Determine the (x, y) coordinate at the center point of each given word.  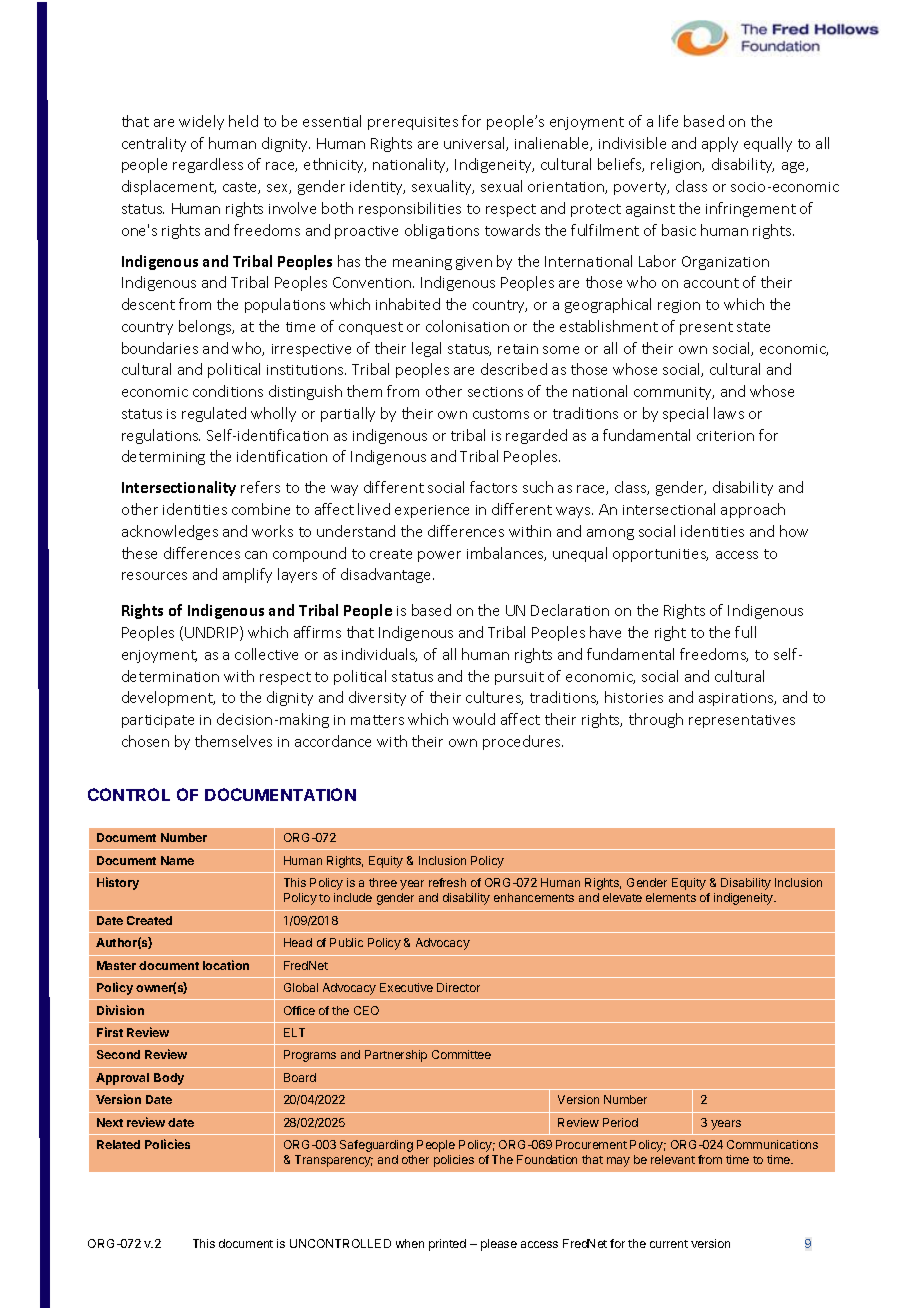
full (745, 632)
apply (720, 144)
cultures (494, 698)
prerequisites (413, 123)
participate (158, 721)
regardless (208, 165)
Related (118, 1144)
